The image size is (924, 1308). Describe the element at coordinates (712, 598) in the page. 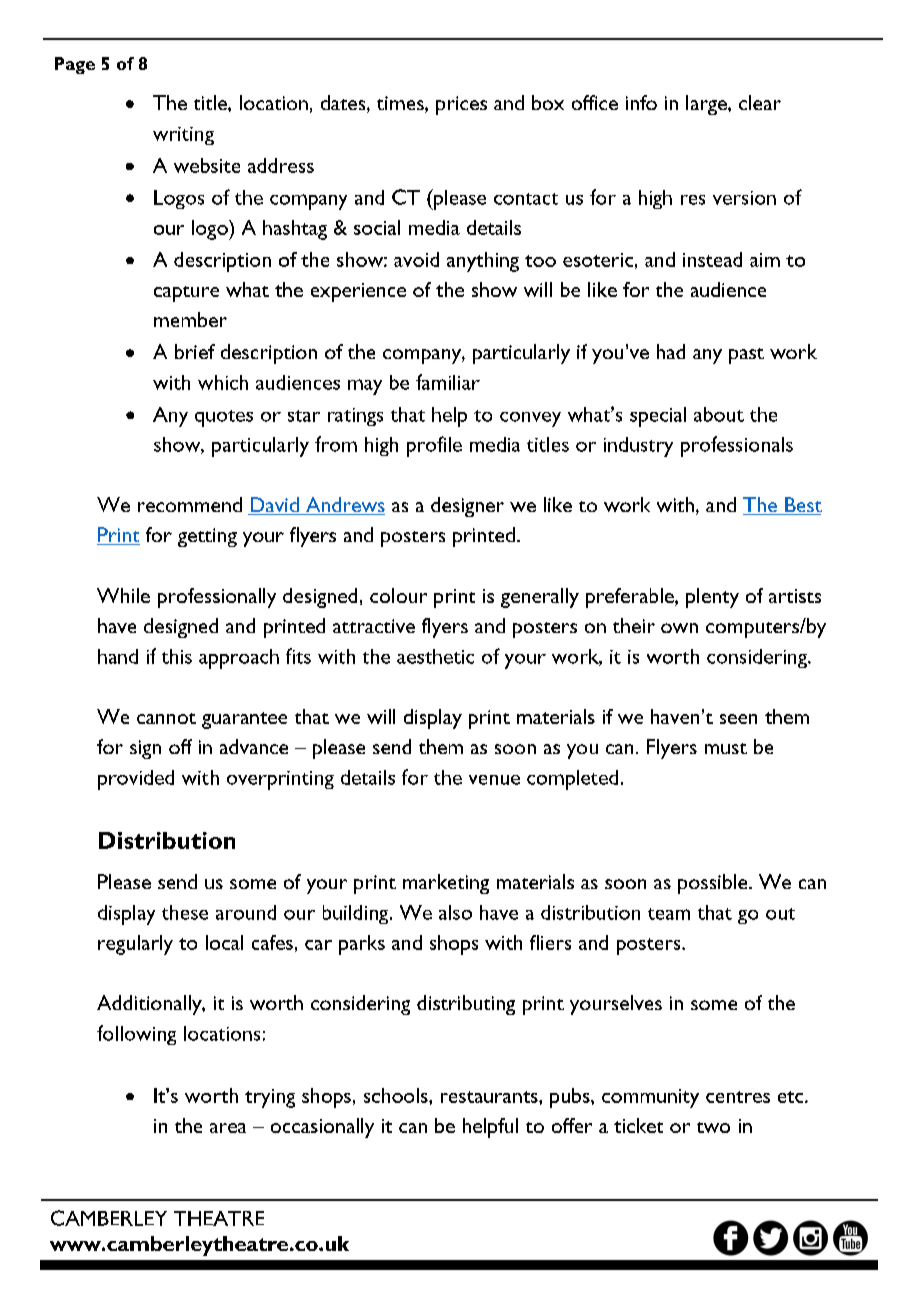

I see `plenty` at that location.
